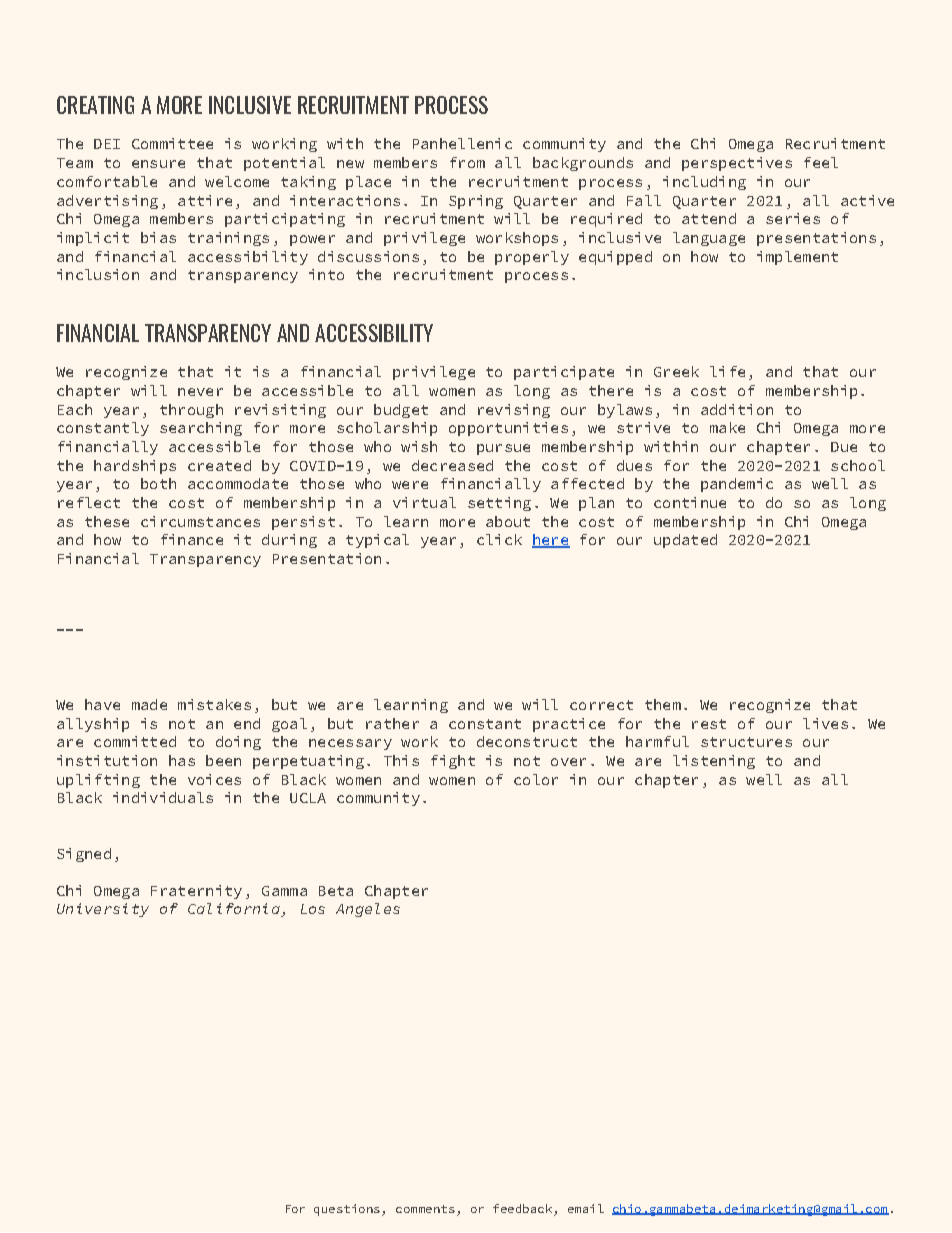  I want to click on pandemic, so click(737, 485).
